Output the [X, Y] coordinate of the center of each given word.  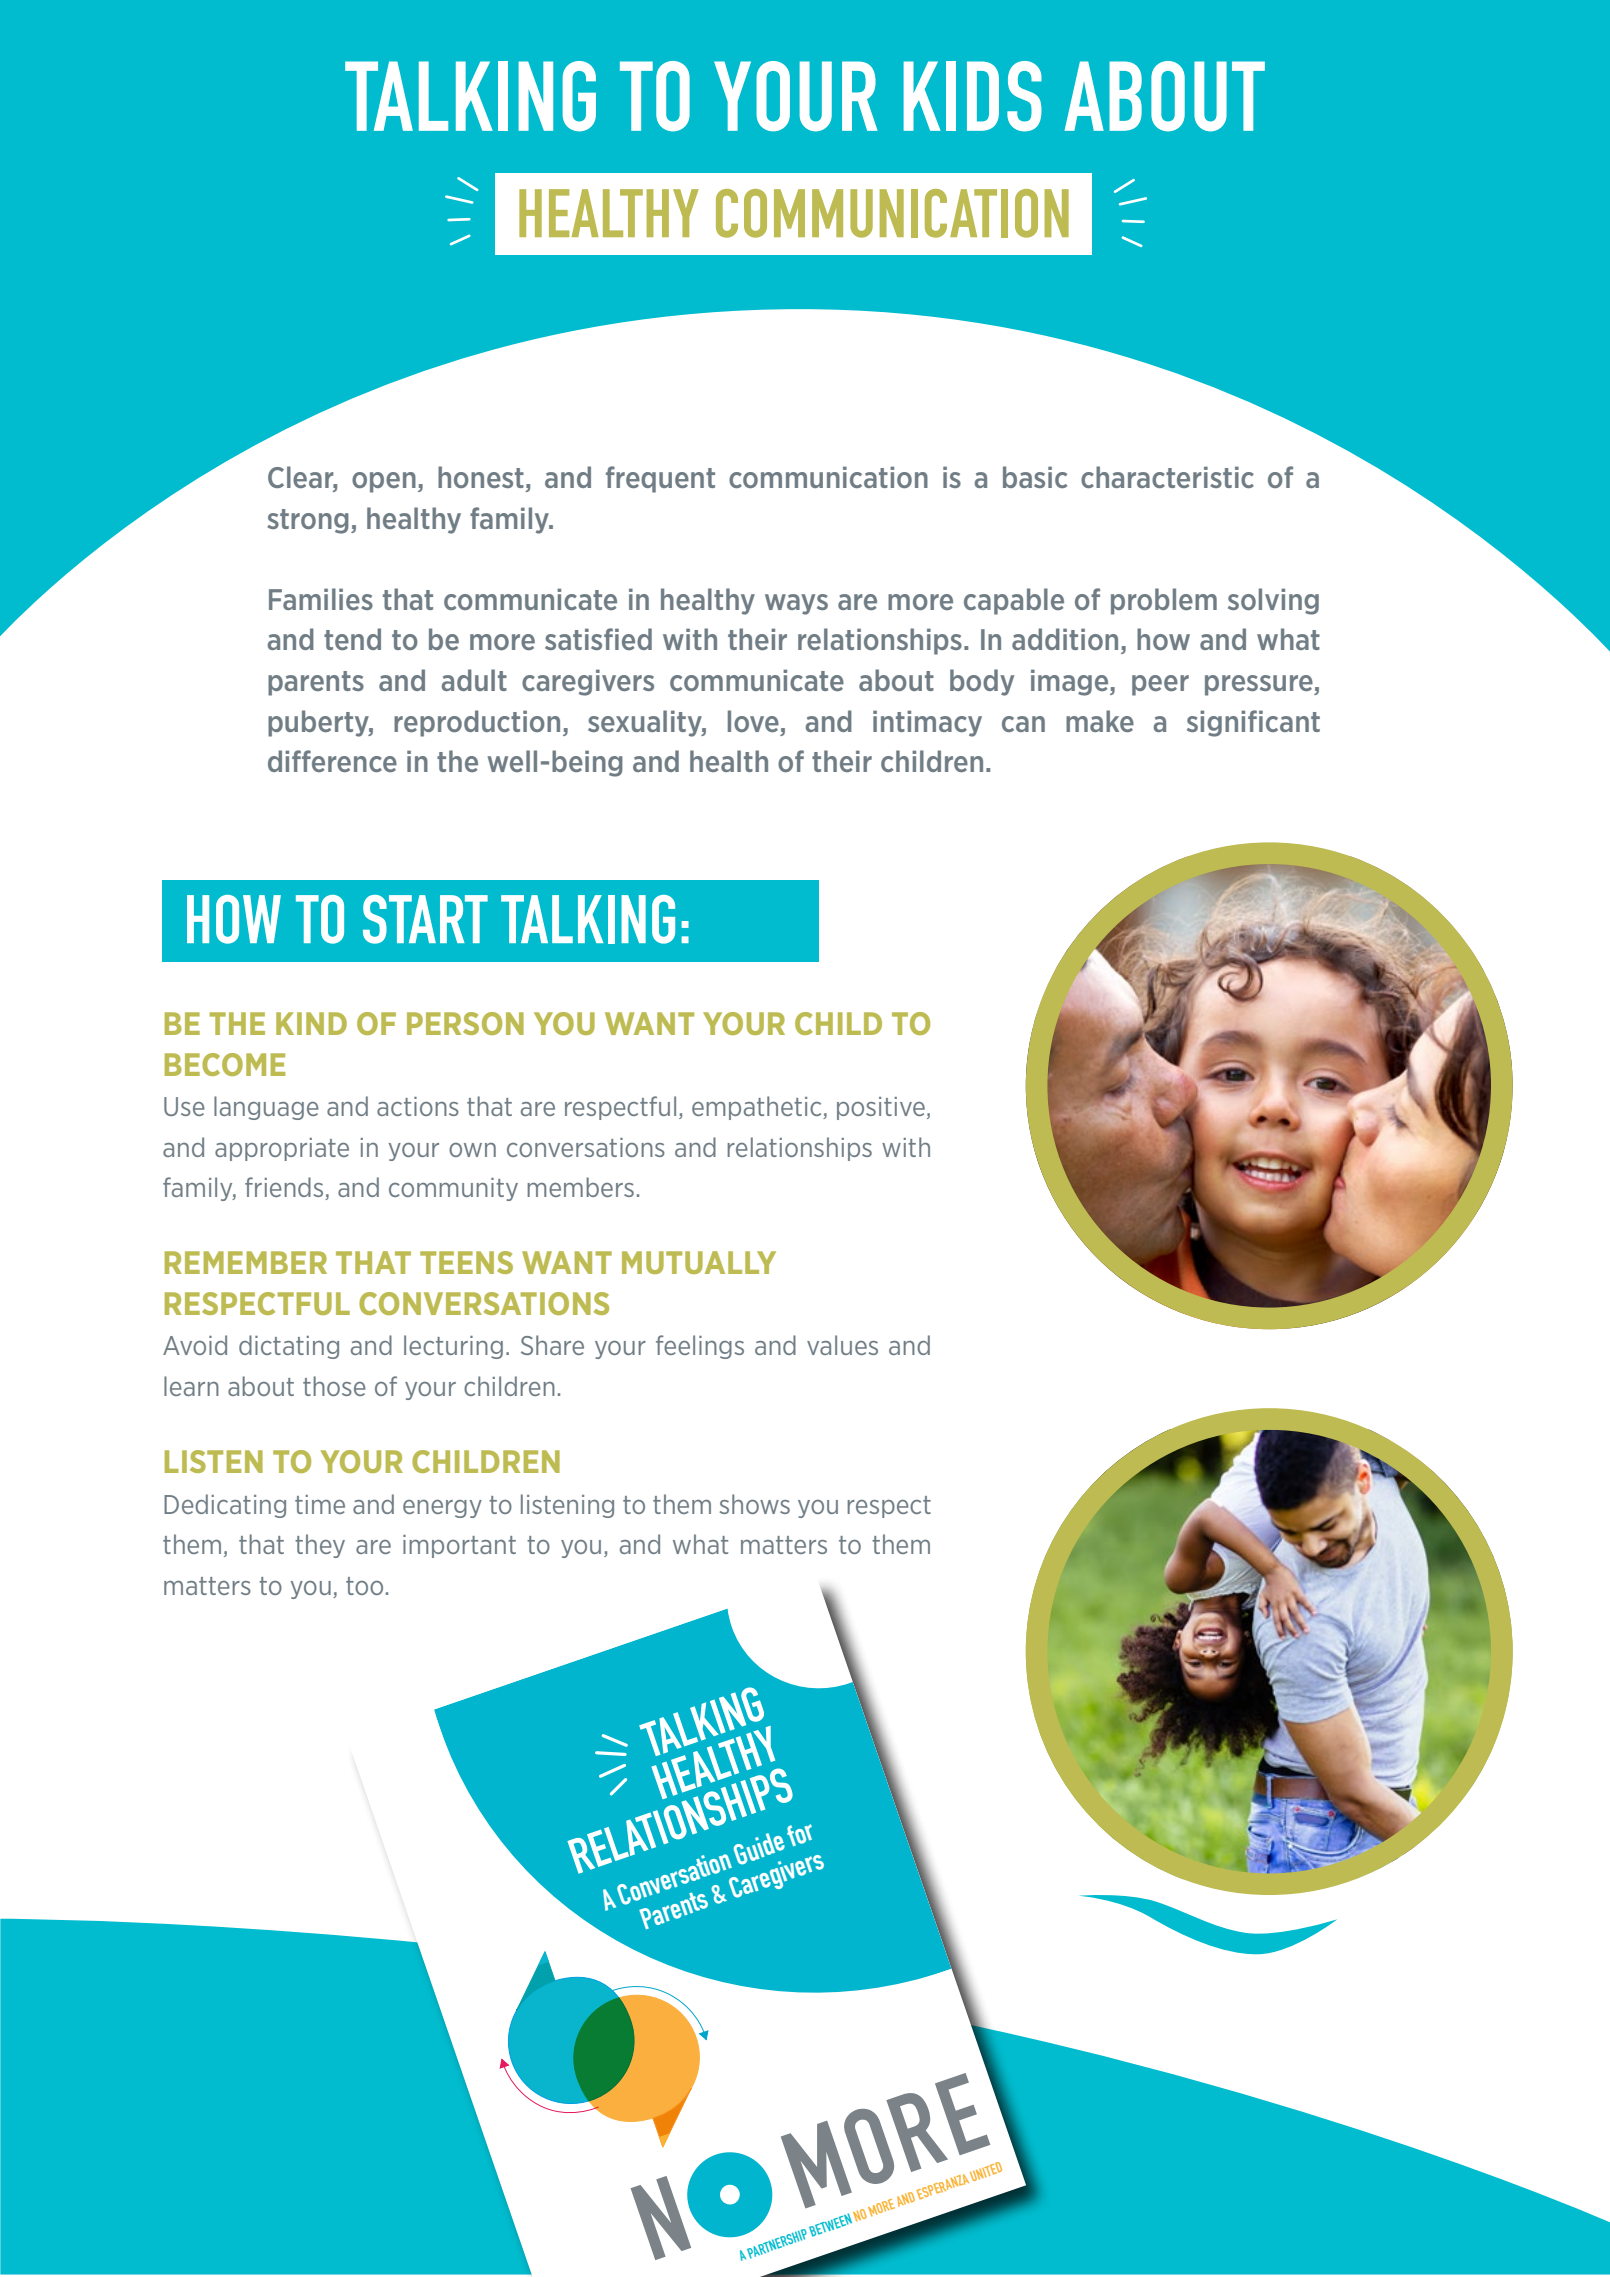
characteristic [1167, 477]
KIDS [972, 96]
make [1100, 721]
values [842, 1345]
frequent [660, 479]
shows [755, 1504]
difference [332, 761]
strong [308, 521]
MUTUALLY [699, 1262]
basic [1035, 477]
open [384, 482]
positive [881, 1108]
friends [285, 1188]
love [753, 721]
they [320, 1546]
